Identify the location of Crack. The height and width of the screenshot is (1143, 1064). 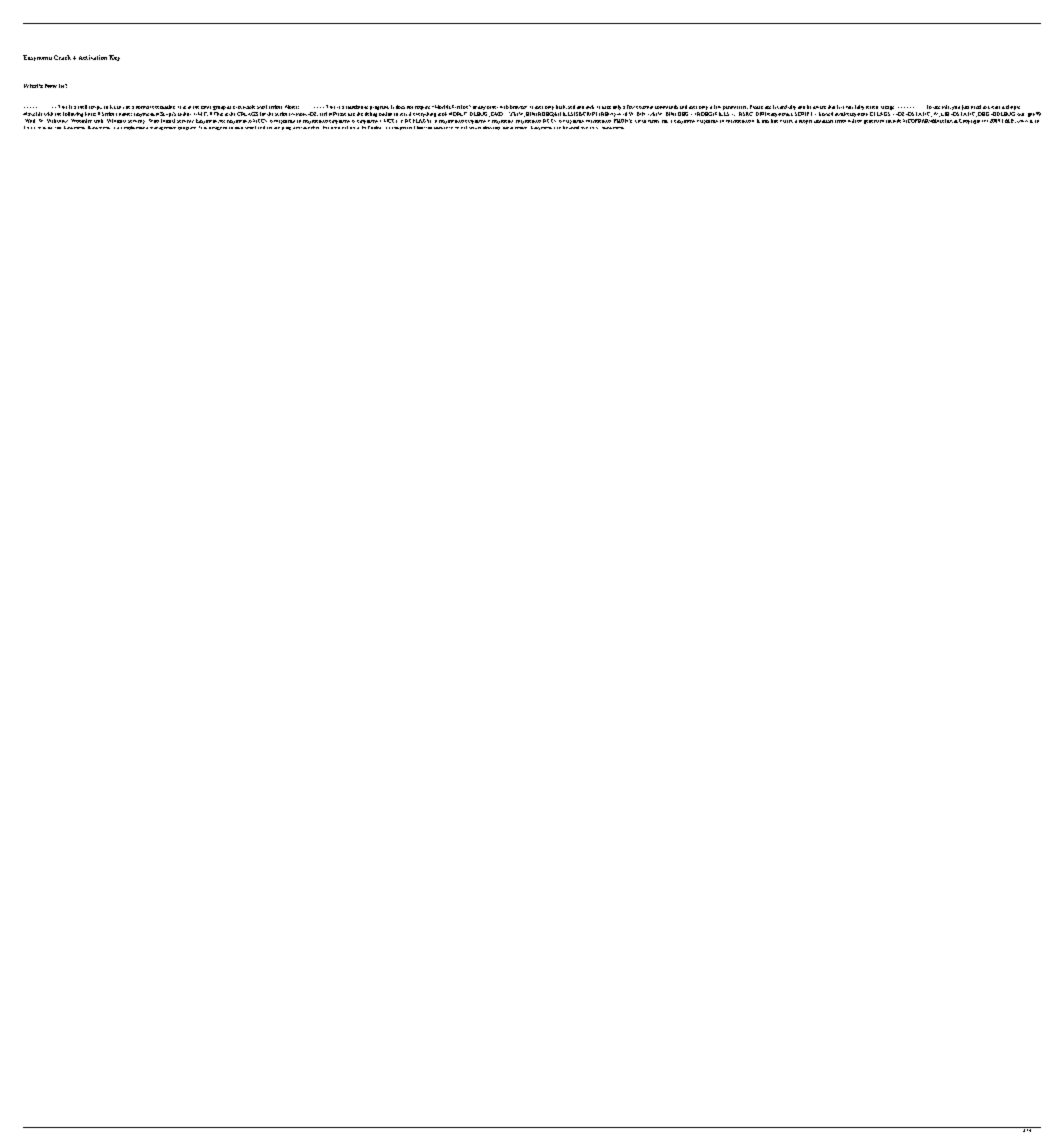
(62, 57).
